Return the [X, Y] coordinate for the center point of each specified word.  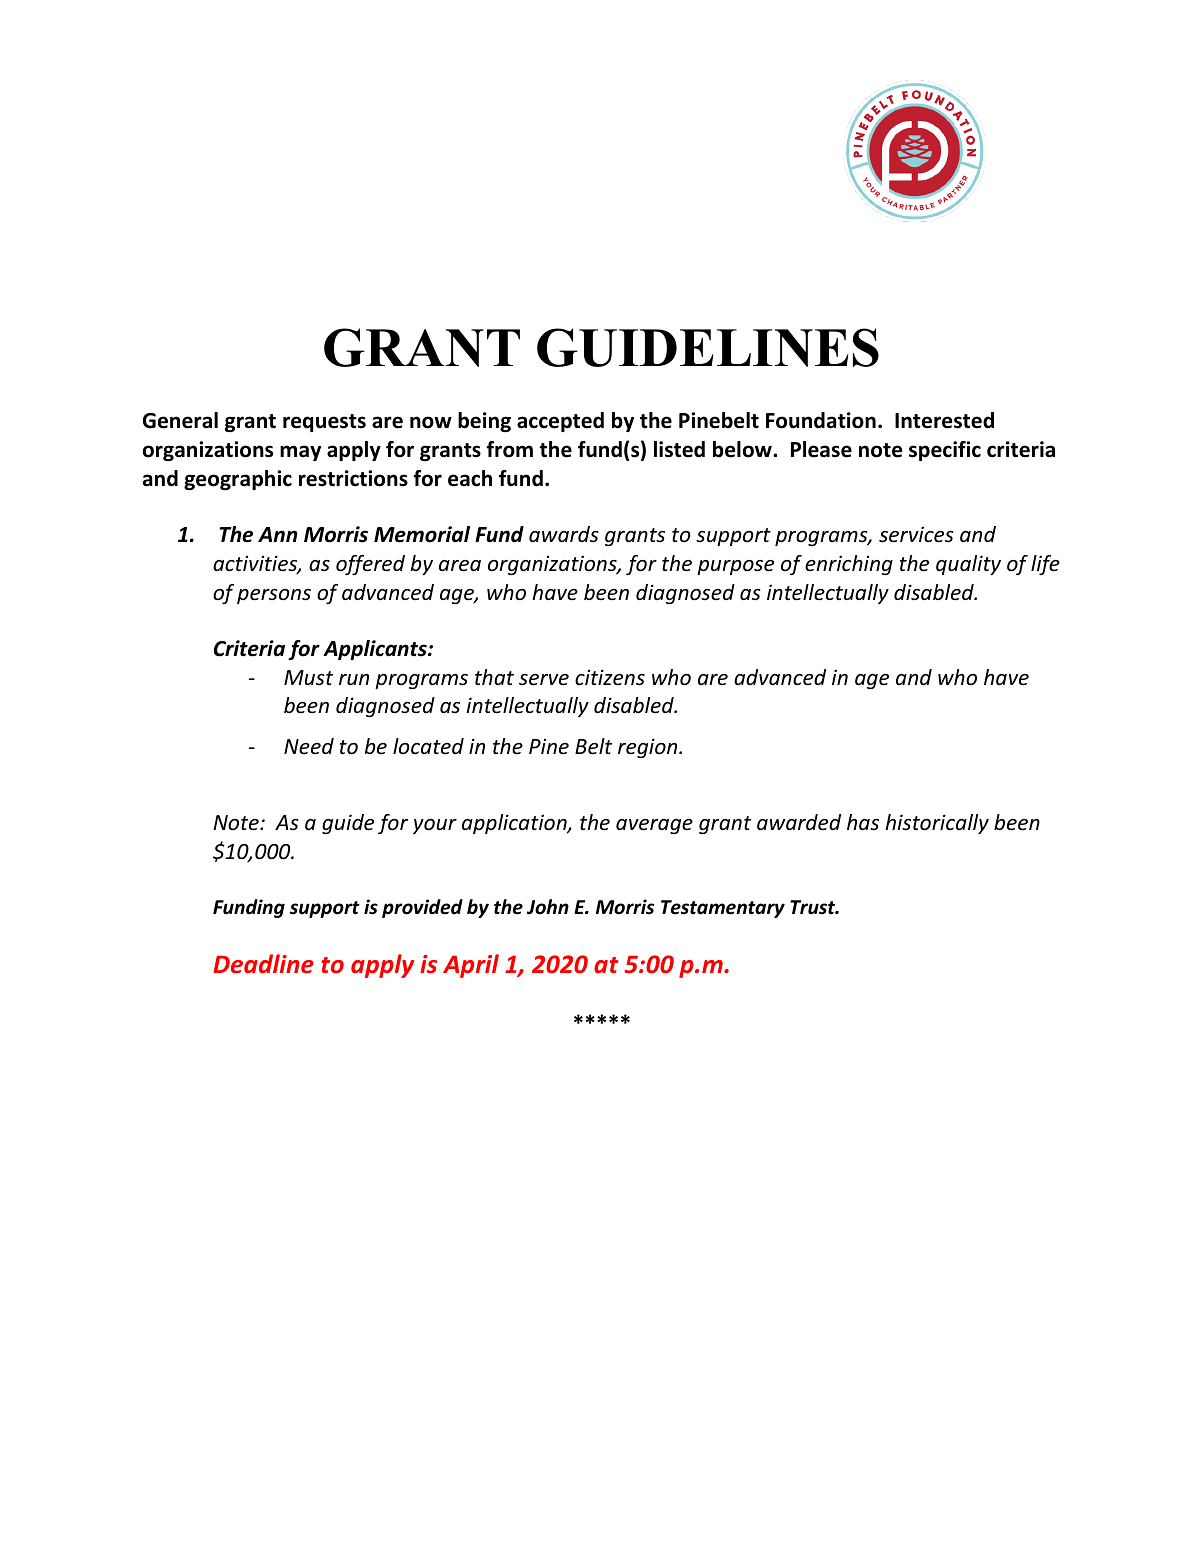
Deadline [263, 963]
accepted [560, 422]
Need [309, 746]
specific [945, 451]
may [300, 453]
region [649, 748]
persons [274, 596]
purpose [735, 567]
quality [968, 565]
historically [937, 824]
